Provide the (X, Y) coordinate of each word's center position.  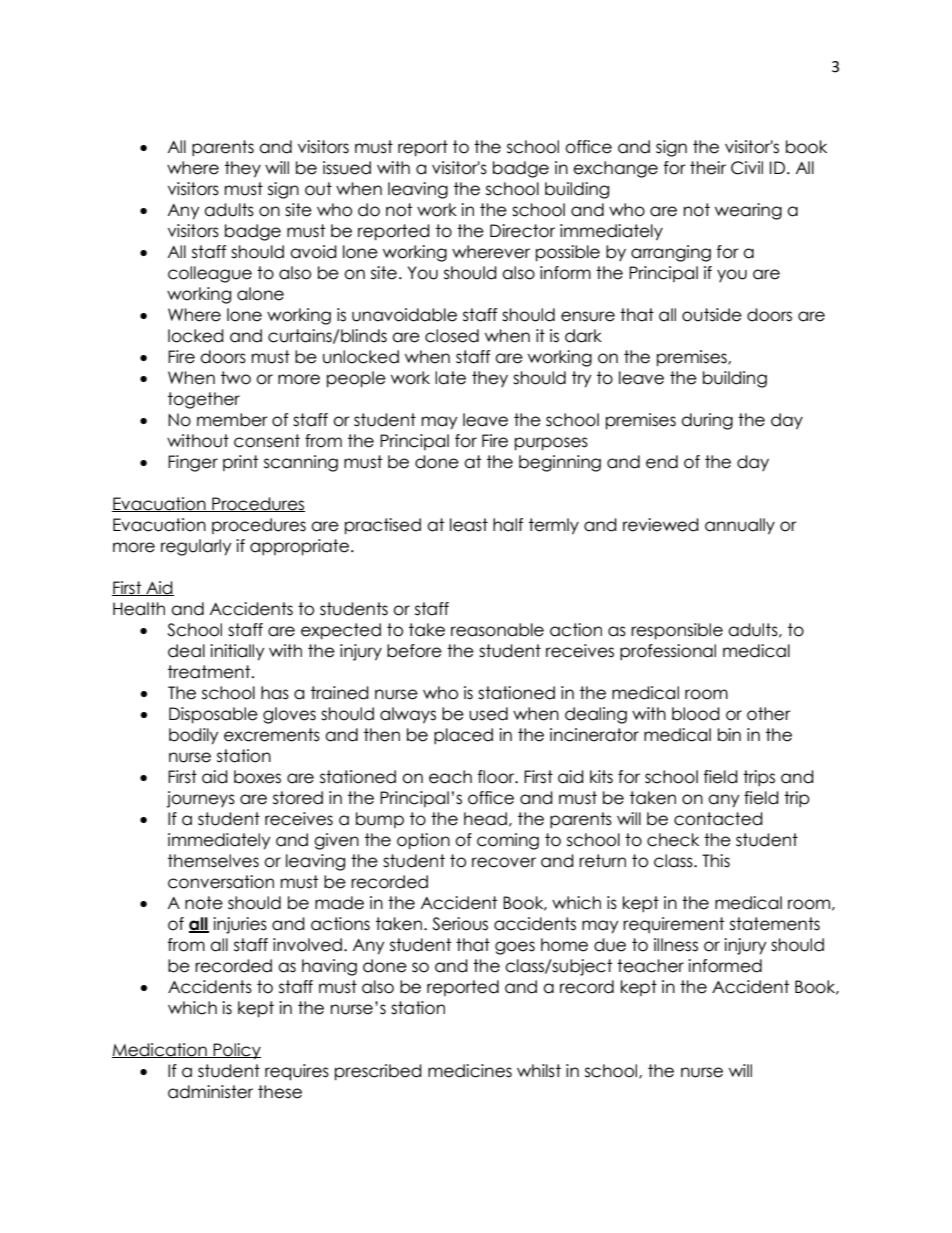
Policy (236, 1051)
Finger (193, 463)
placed (463, 736)
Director (522, 231)
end (662, 462)
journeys (200, 799)
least (469, 525)
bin (729, 735)
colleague (210, 274)
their (708, 168)
